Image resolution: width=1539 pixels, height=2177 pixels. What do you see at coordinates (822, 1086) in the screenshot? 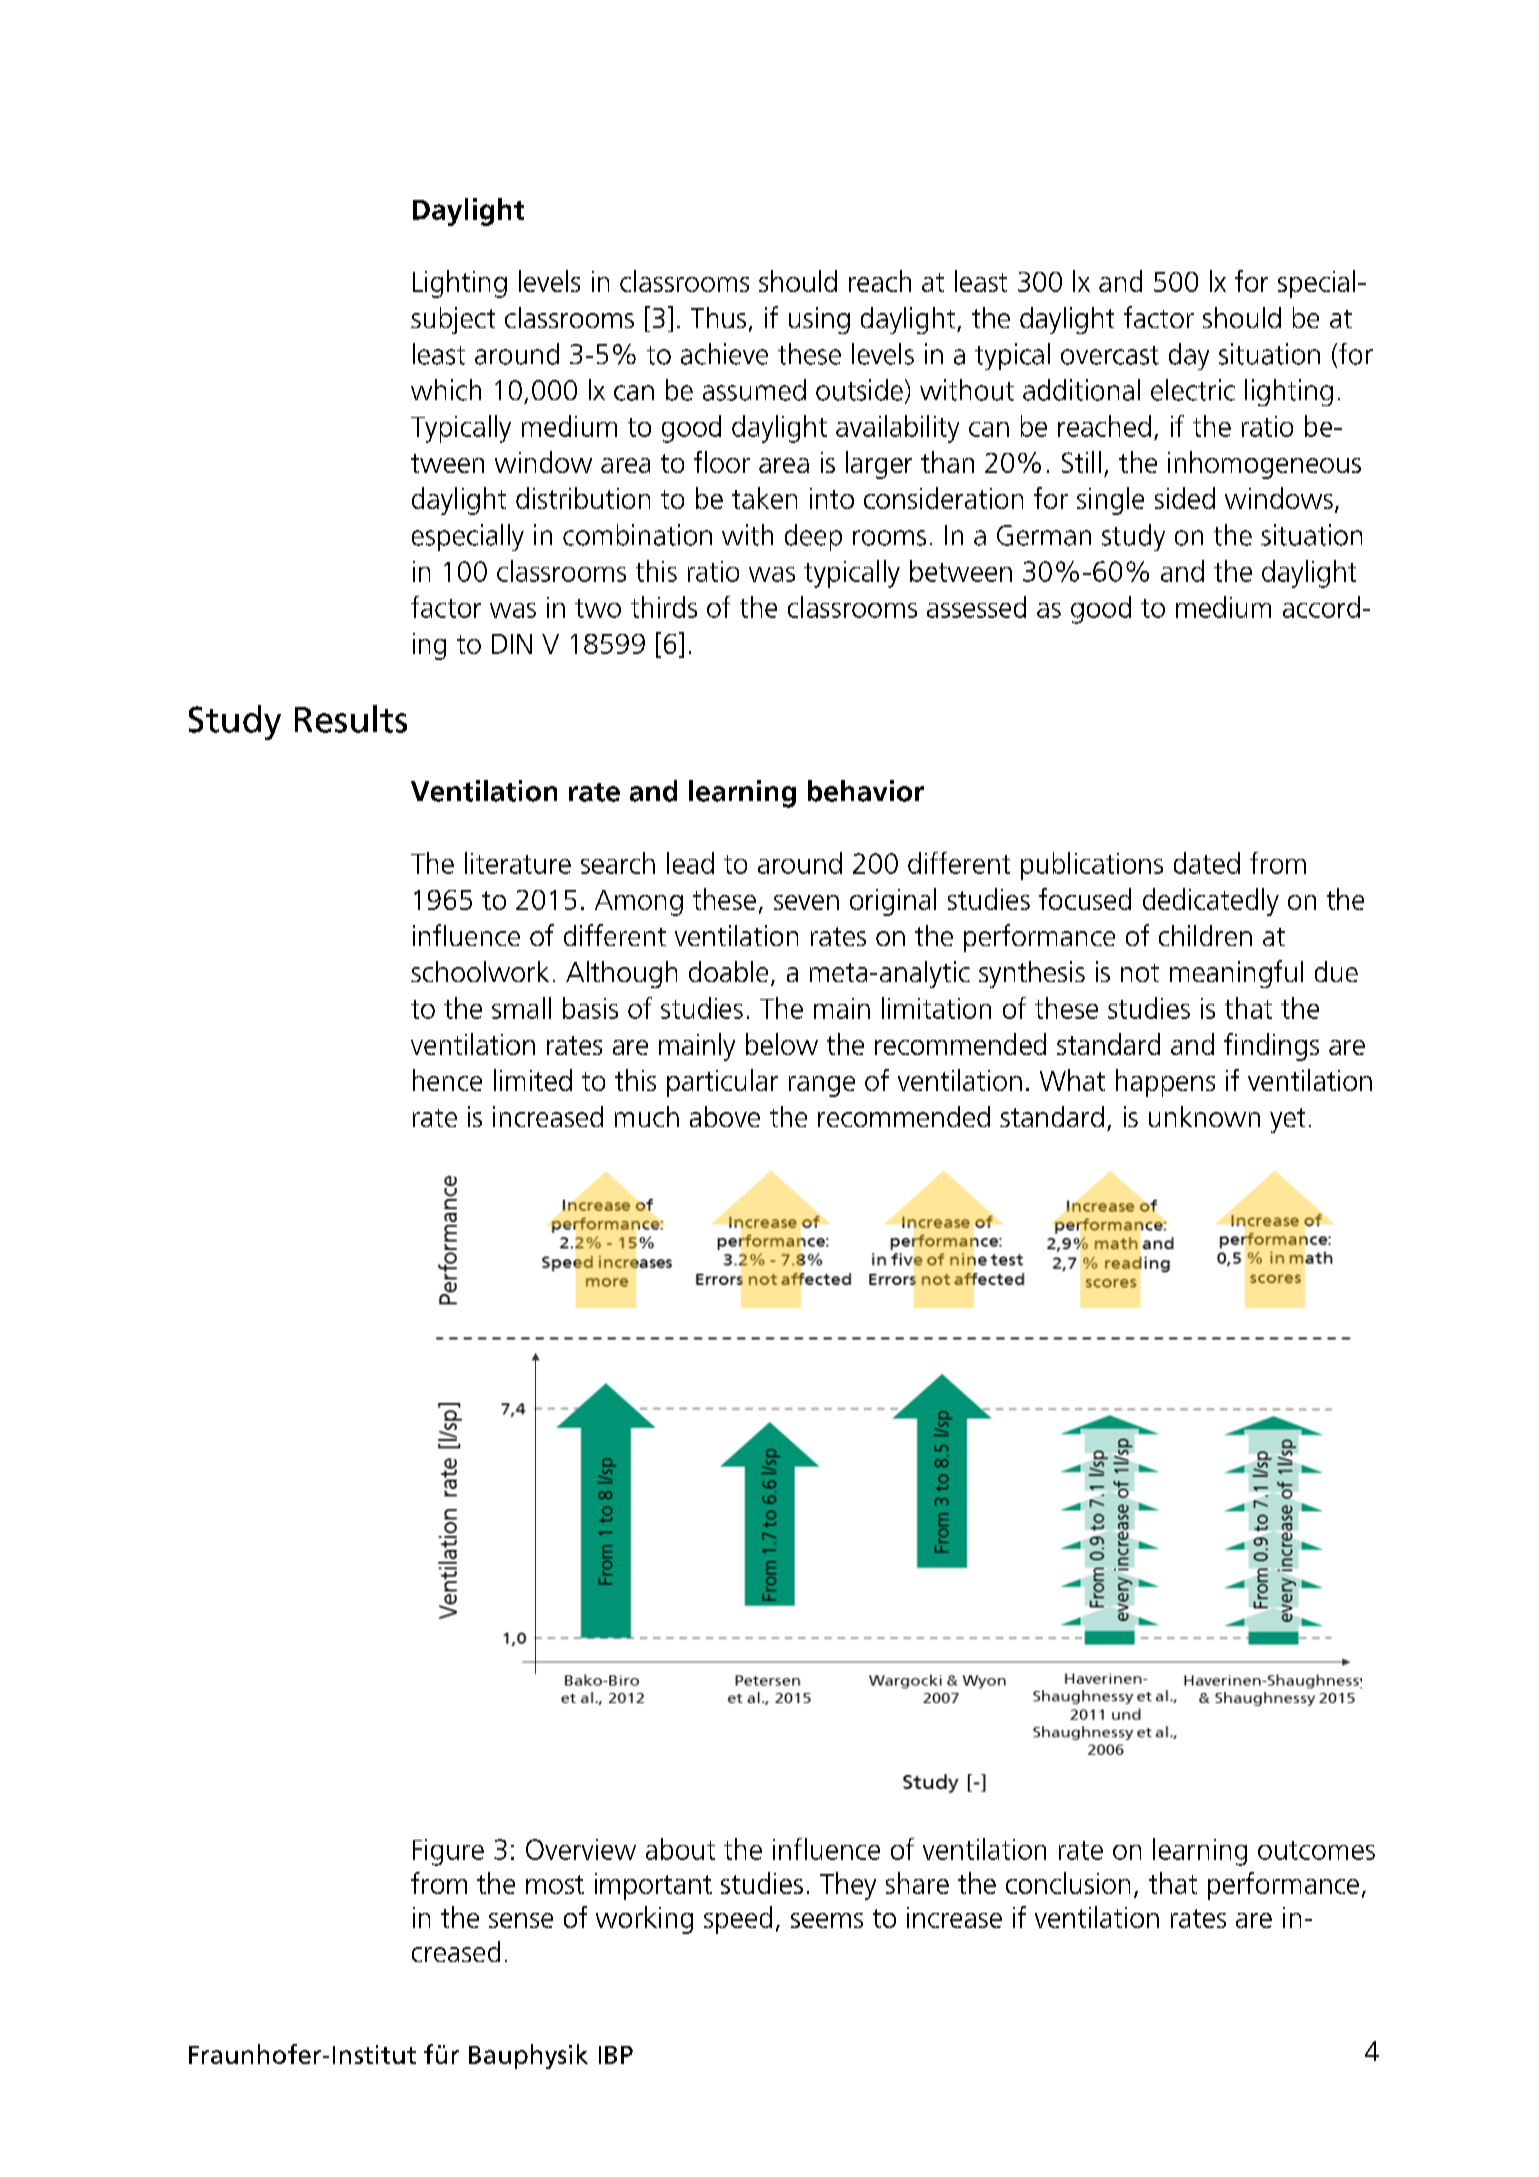
I see `range` at bounding box center [822, 1086].
